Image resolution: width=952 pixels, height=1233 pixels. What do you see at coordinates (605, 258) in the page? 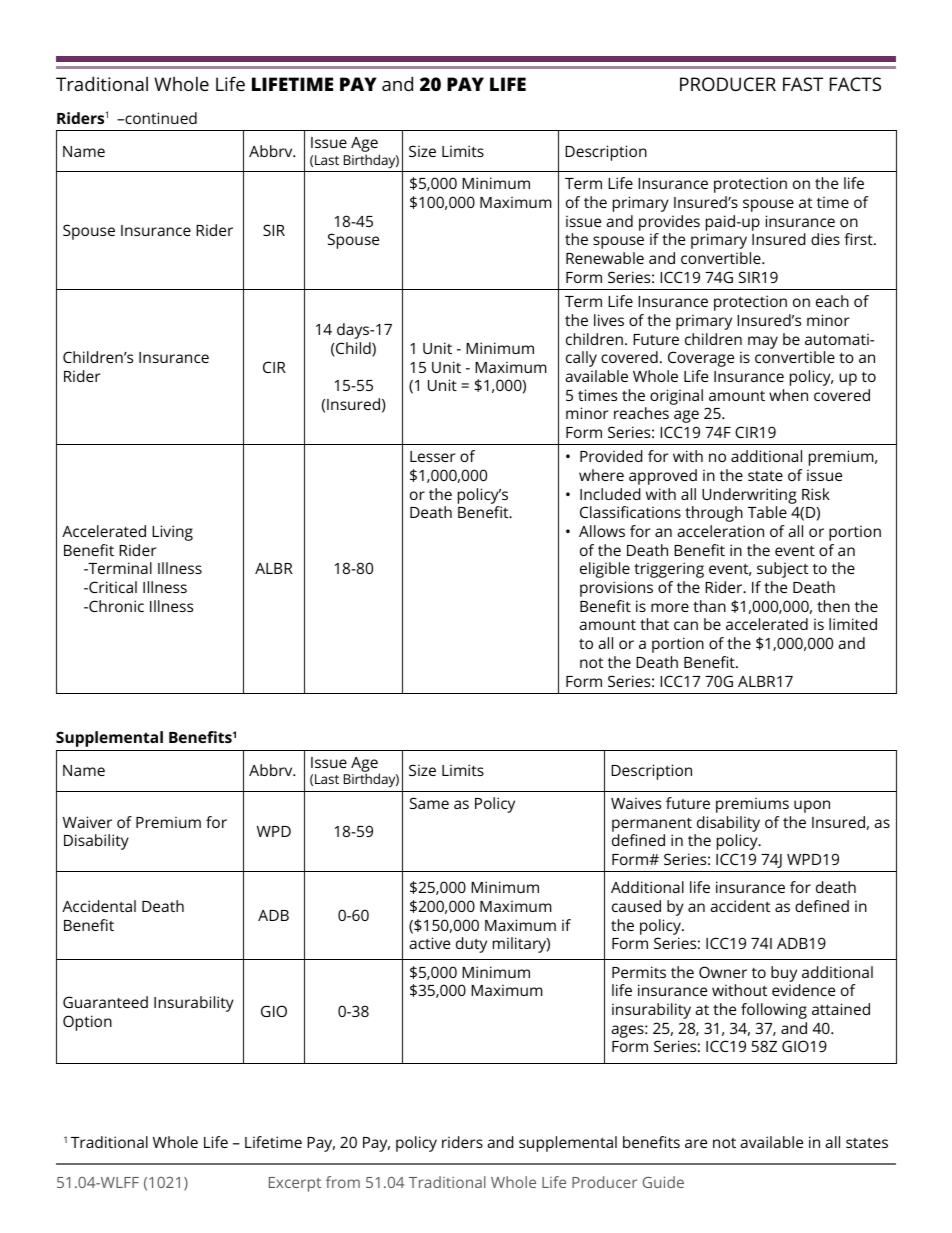
I see `Renewable` at bounding box center [605, 258].
